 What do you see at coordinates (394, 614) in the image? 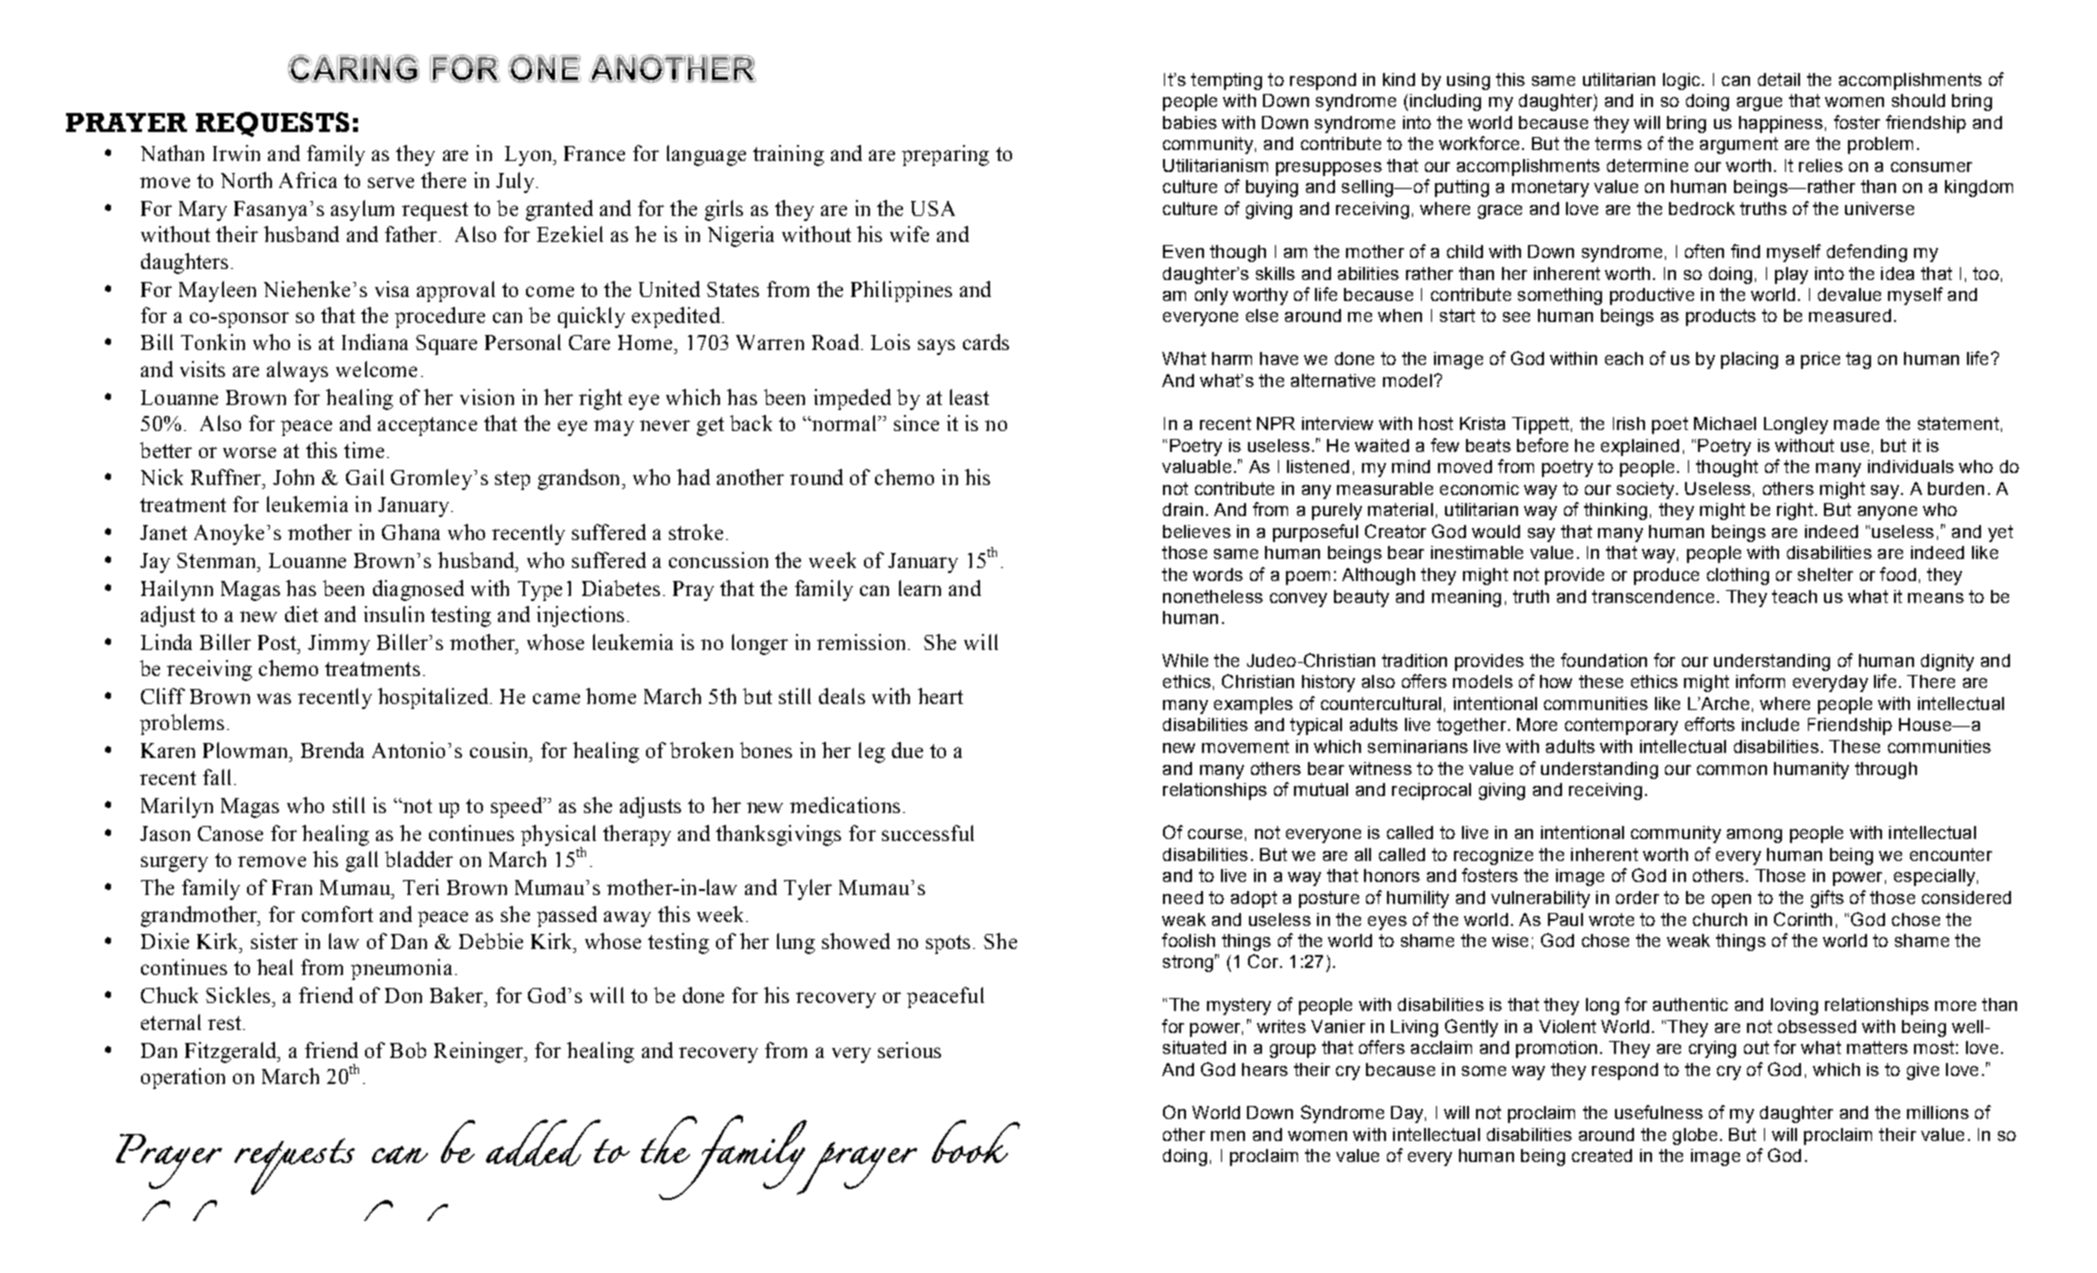
I see `insulin` at bounding box center [394, 614].
